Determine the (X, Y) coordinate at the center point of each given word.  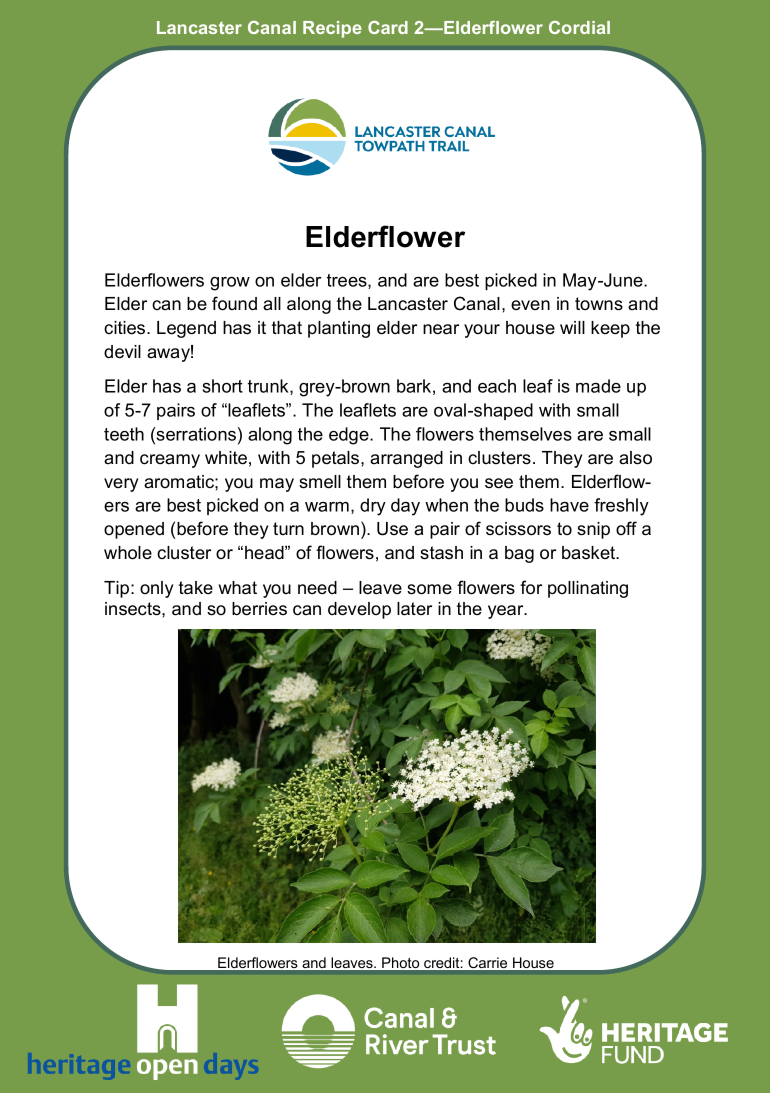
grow (230, 284)
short (222, 386)
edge (350, 436)
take (196, 588)
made (598, 386)
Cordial (579, 27)
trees (348, 281)
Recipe (332, 29)
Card (388, 27)
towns (599, 304)
